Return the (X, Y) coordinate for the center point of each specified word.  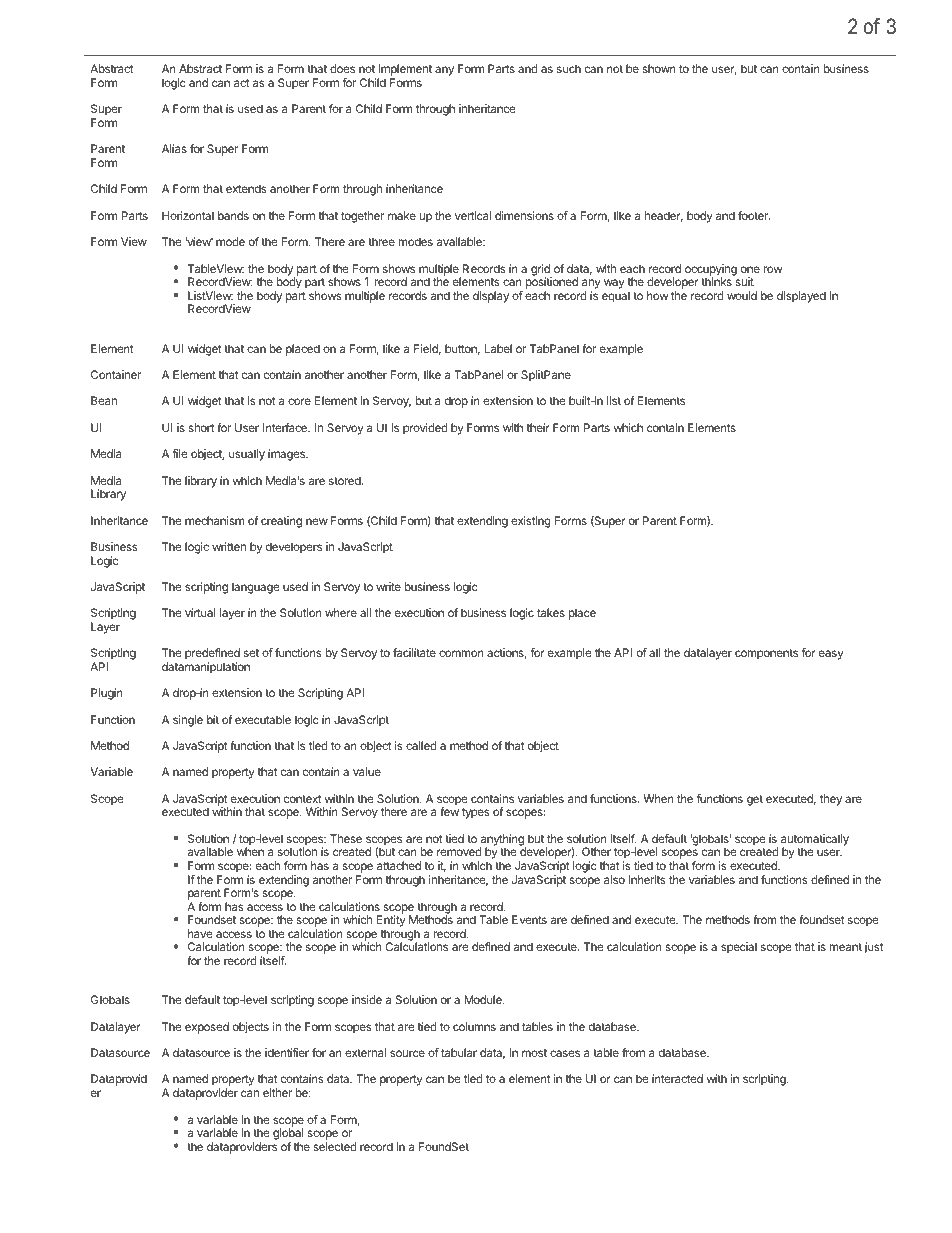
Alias (174, 148)
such (569, 68)
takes (551, 612)
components (766, 654)
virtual (200, 612)
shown (659, 68)
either (277, 1092)
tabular (459, 1052)
